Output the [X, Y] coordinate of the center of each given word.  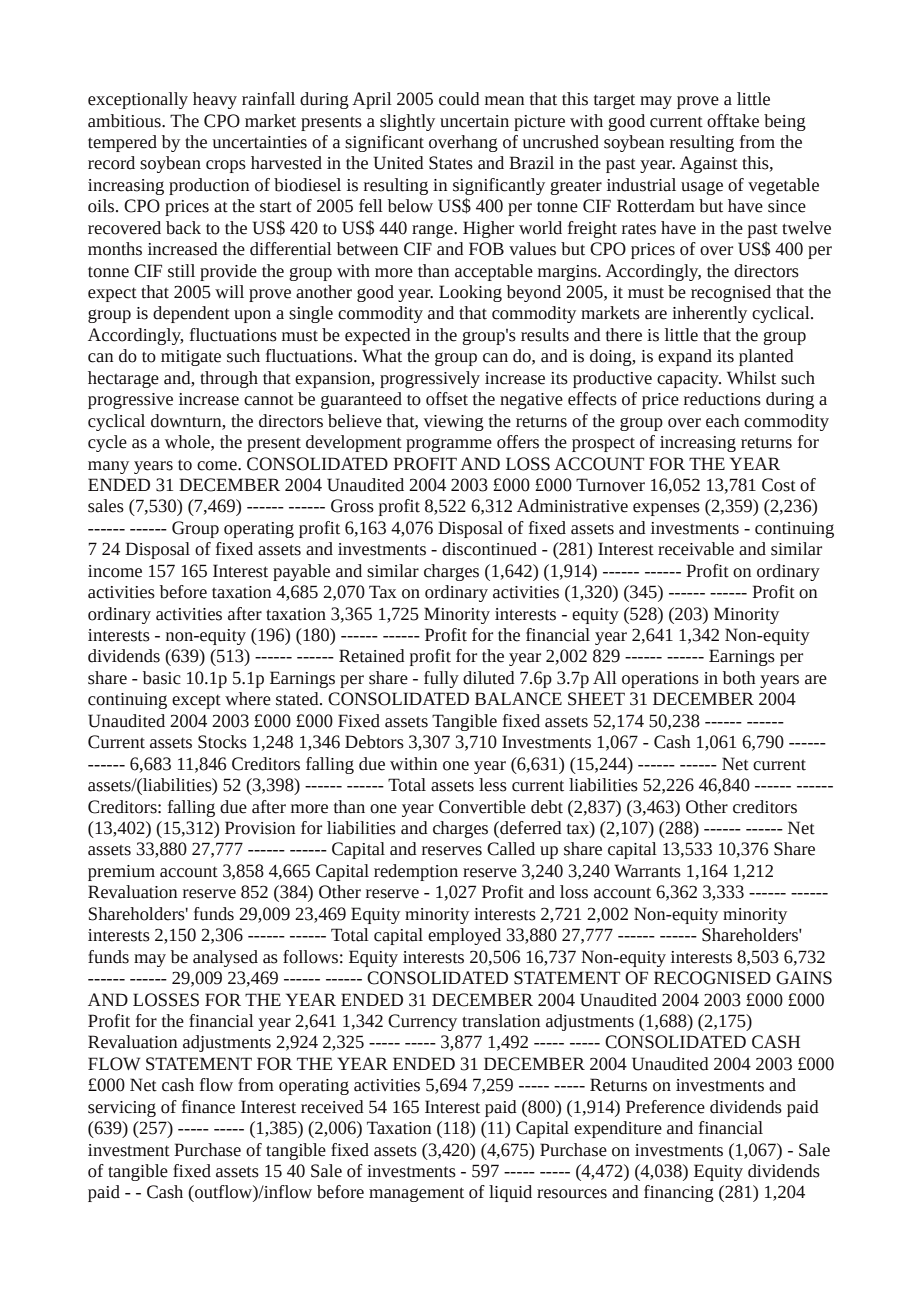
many [108, 467]
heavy [215, 100]
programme [449, 445]
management [416, 1194]
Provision [260, 828]
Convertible [482, 807]
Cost [779, 485]
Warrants [647, 871]
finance [208, 1107]
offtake [733, 121]
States [451, 163]
